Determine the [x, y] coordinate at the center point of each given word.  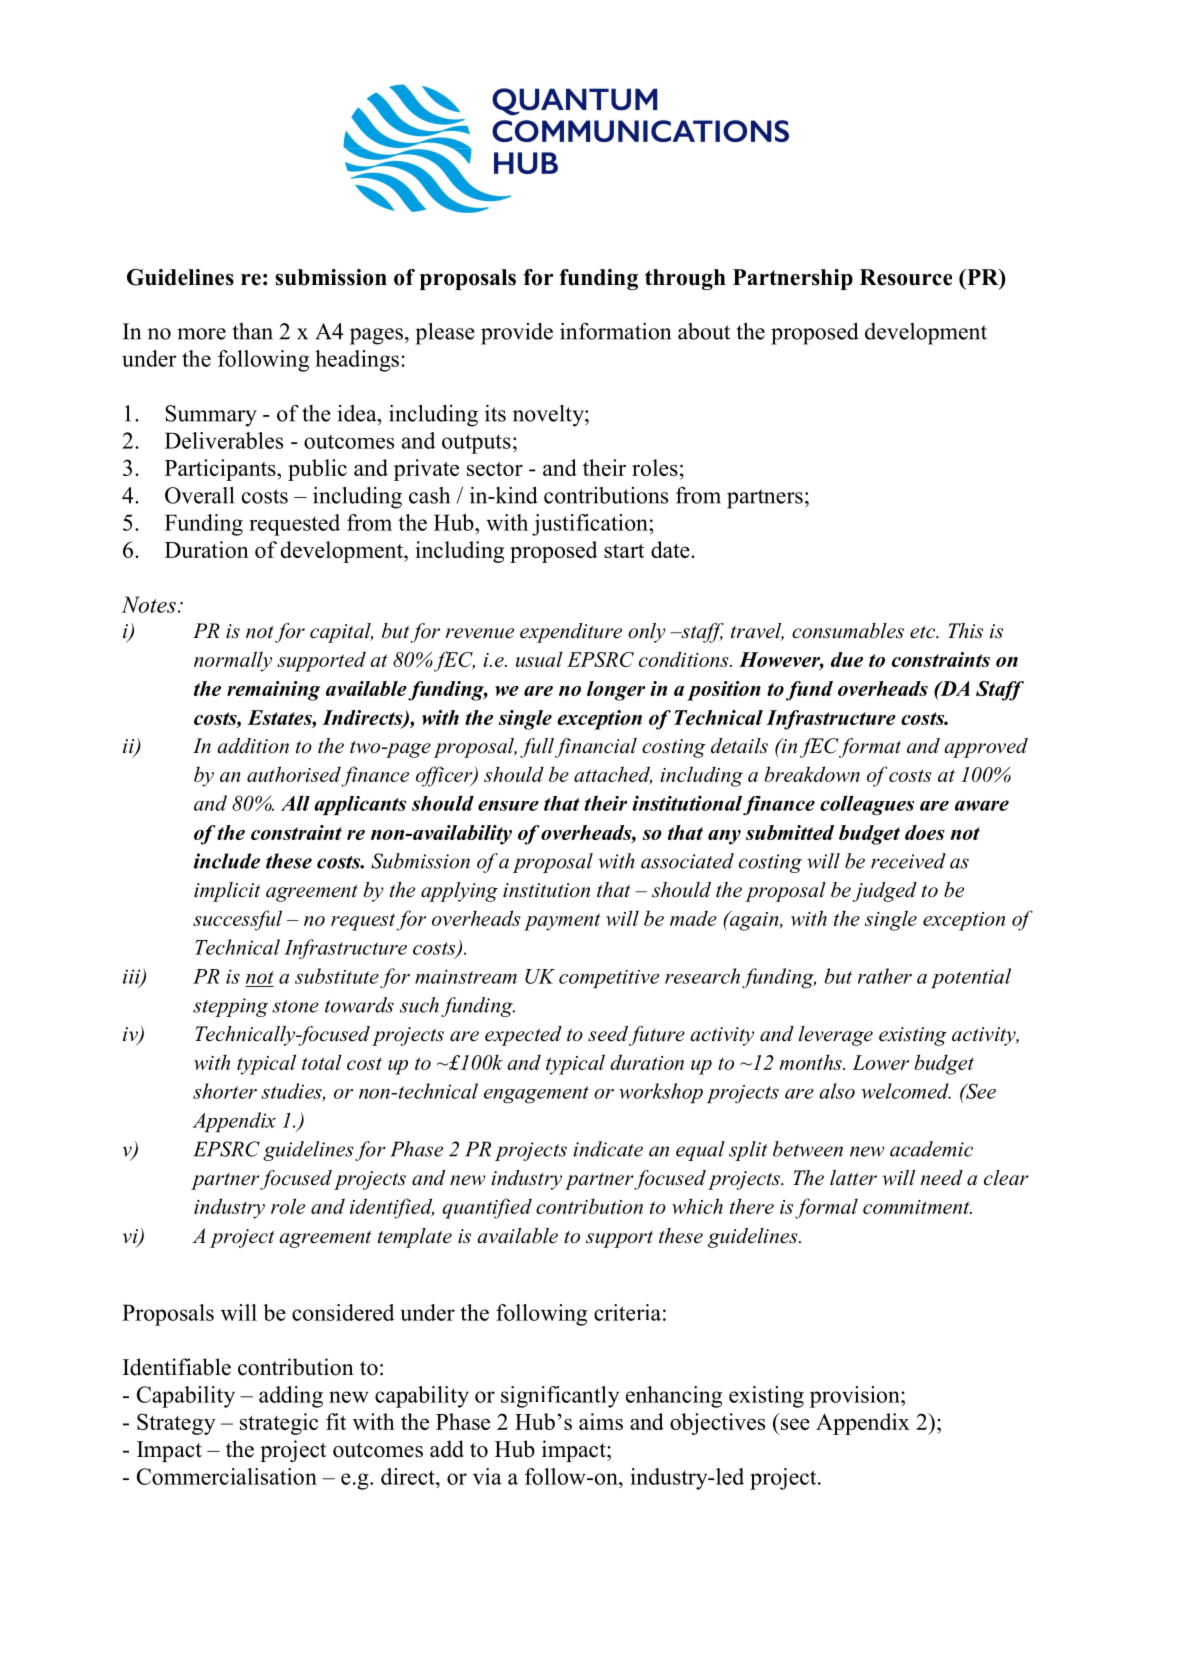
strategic [279, 1424]
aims [601, 1421]
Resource [906, 277]
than [252, 331]
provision [856, 1397]
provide [517, 334]
